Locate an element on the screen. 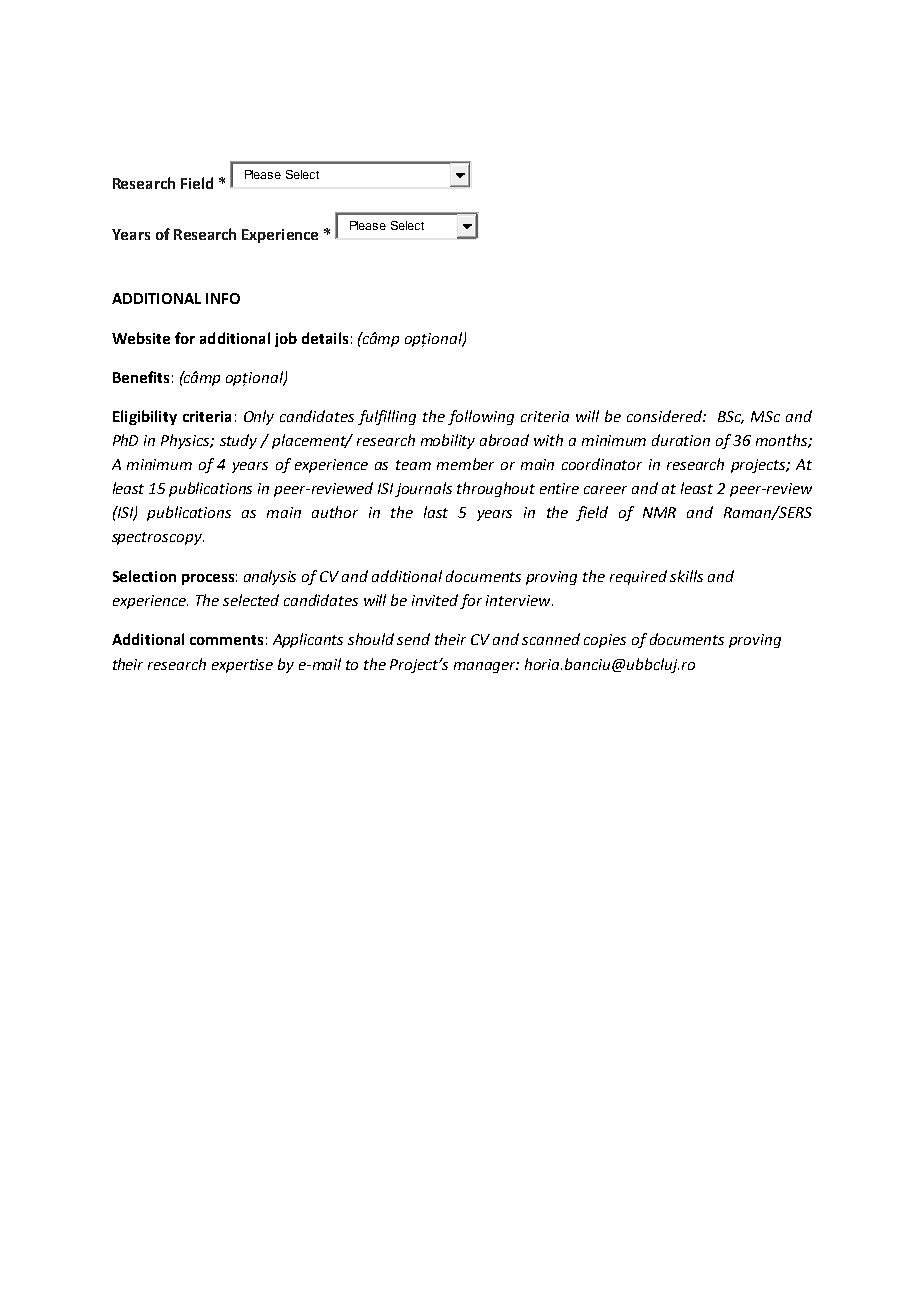 This screenshot has height=1308, width=924. Only is located at coordinates (259, 417).
